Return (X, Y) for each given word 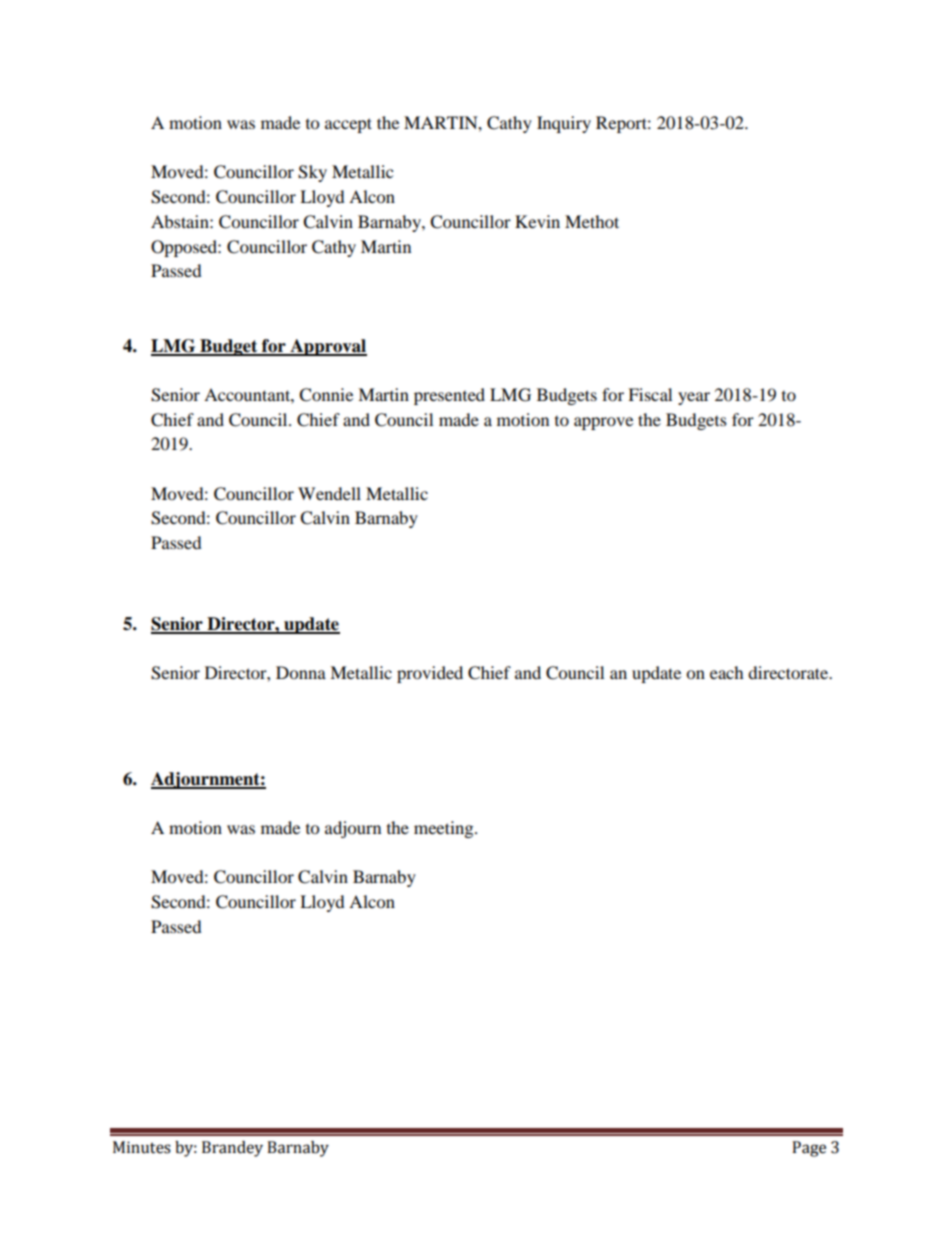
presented (449, 396)
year (694, 398)
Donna (301, 672)
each (727, 672)
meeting (445, 829)
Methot (592, 221)
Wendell (329, 493)
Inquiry (564, 124)
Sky (312, 173)
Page (809, 1149)
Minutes (142, 1147)
